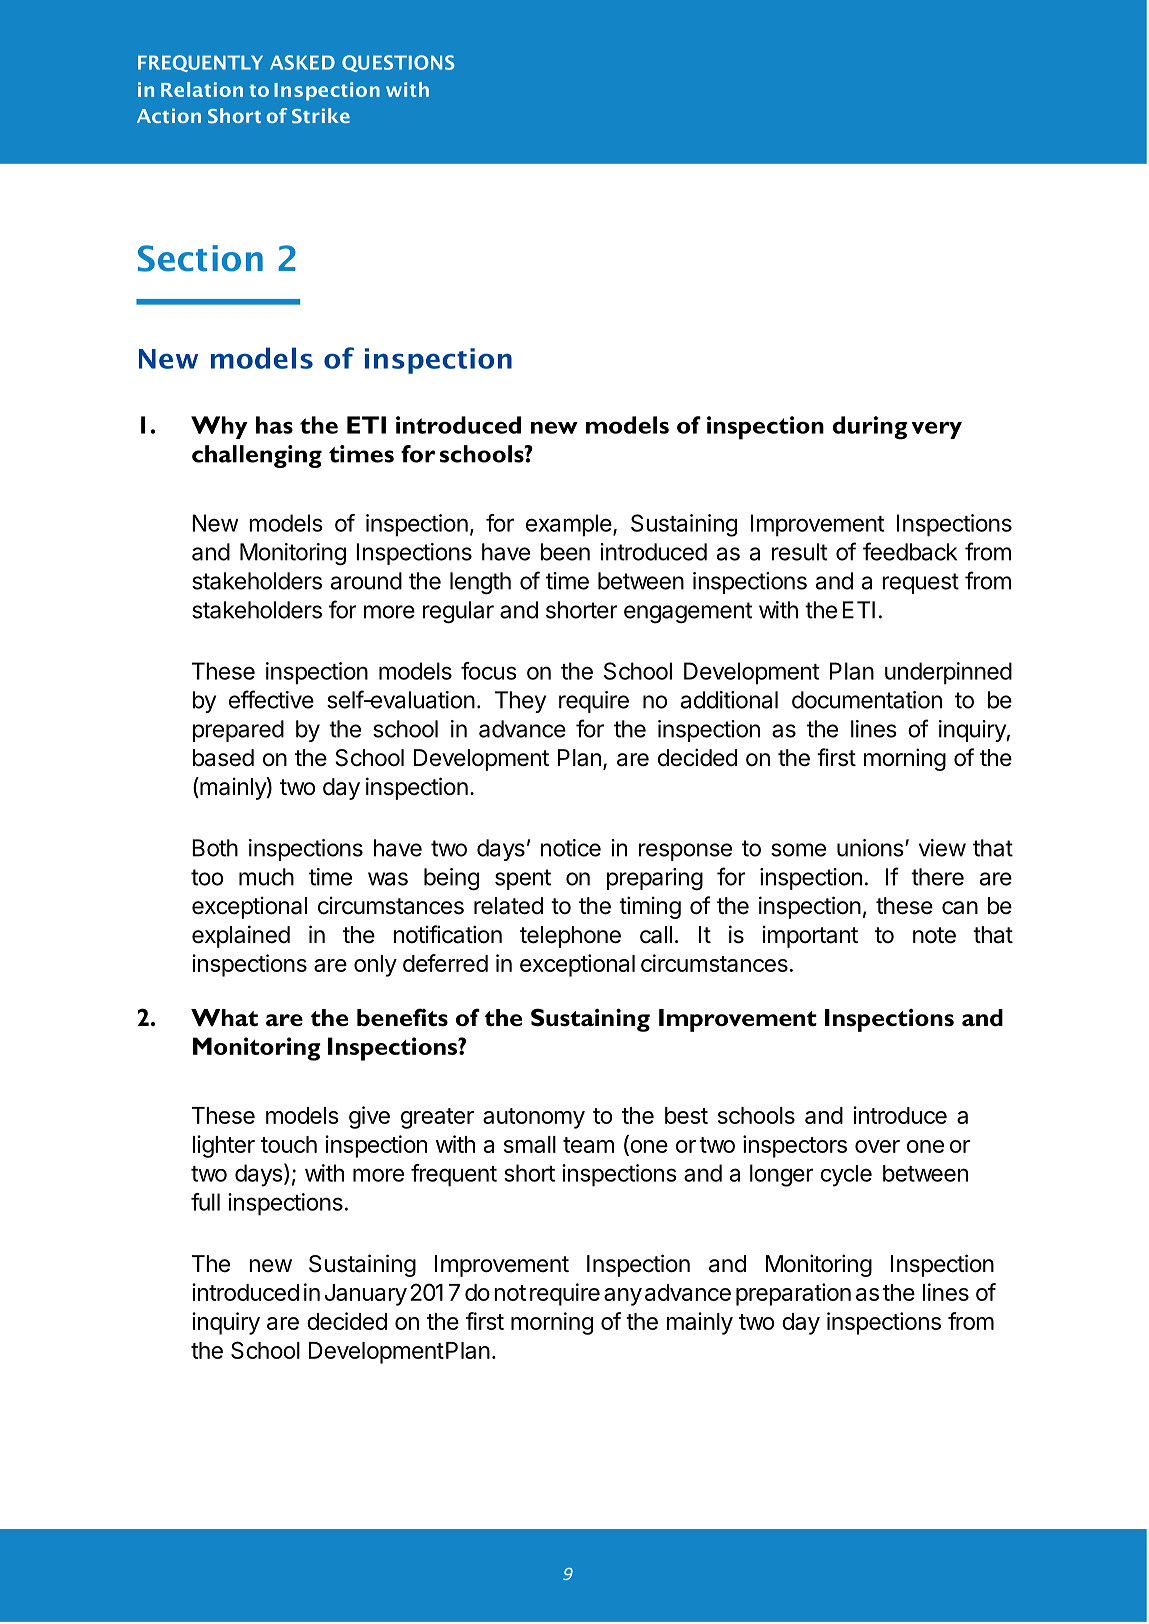  Describe the element at coordinates (266, 877) in the screenshot. I see `much` at that location.
